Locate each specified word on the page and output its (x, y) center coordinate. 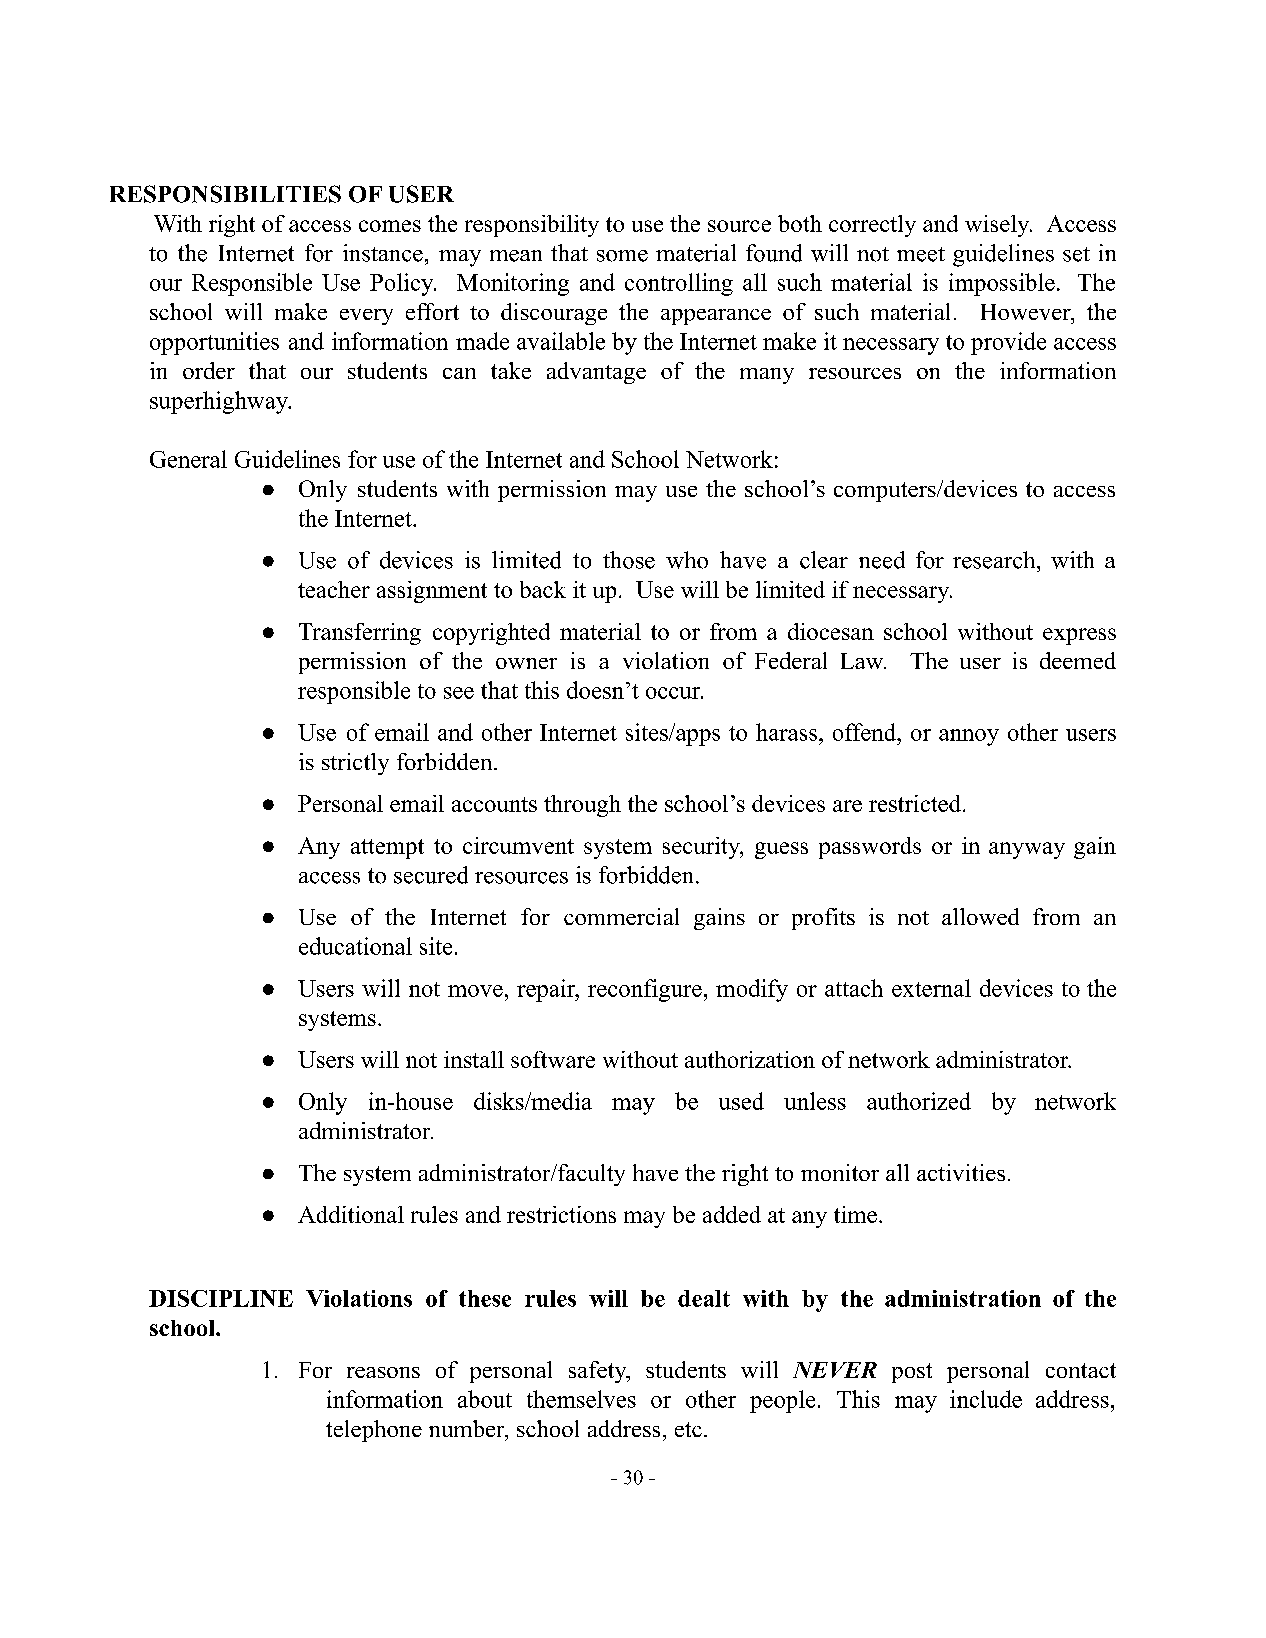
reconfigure (645, 990)
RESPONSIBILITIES (225, 194)
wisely (998, 226)
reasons (383, 1372)
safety (599, 1372)
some (622, 256)
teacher (334, 589)
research (995, 560)
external (931, 988)
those (629, 560)
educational (355, 946)
